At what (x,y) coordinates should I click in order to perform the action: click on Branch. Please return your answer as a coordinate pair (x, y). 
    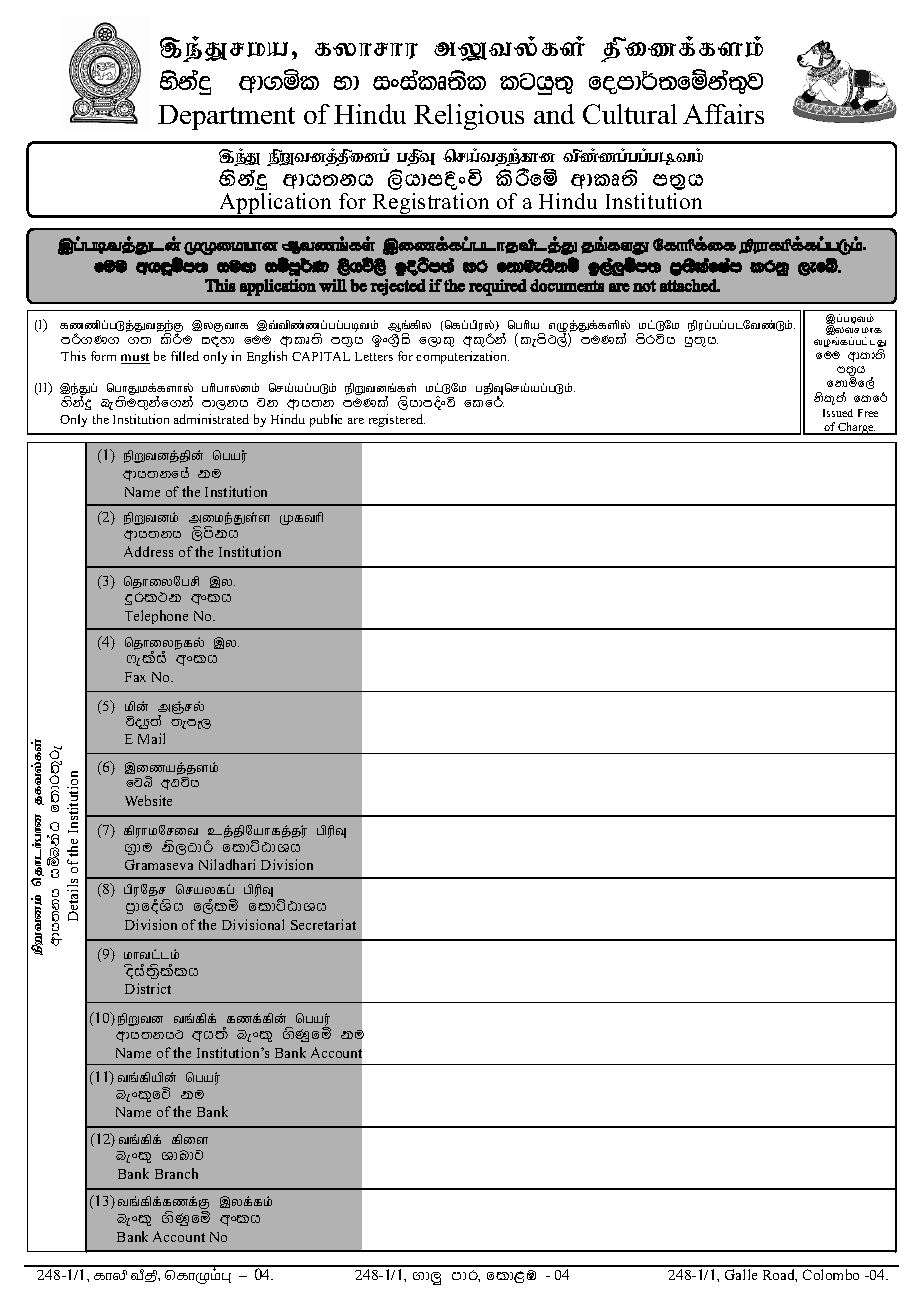
    Looking at the image, I should click on (176, 1173).
